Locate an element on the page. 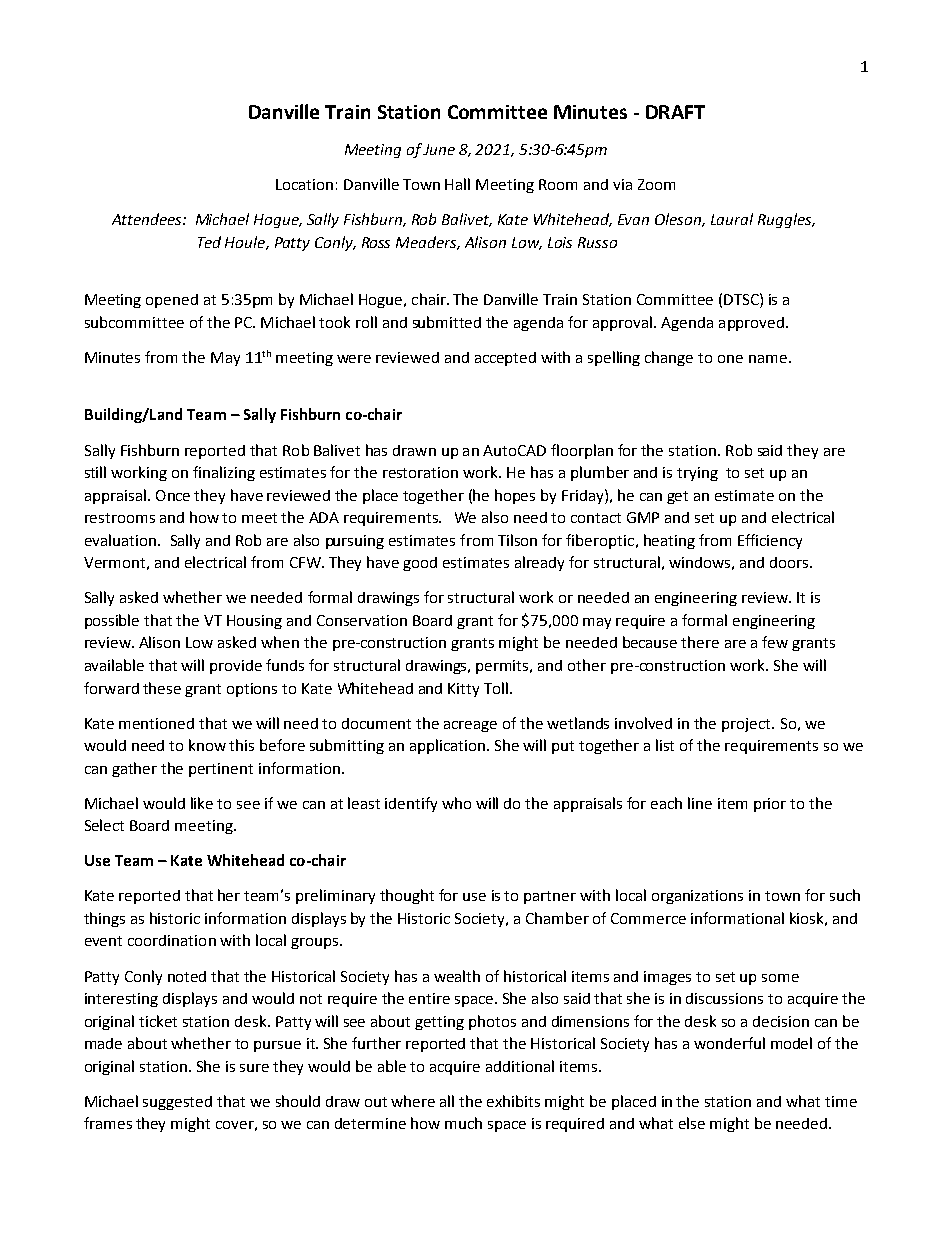 The width and height of the image is (952, 1233). DRAFT is located at coordinates (675, 112).
